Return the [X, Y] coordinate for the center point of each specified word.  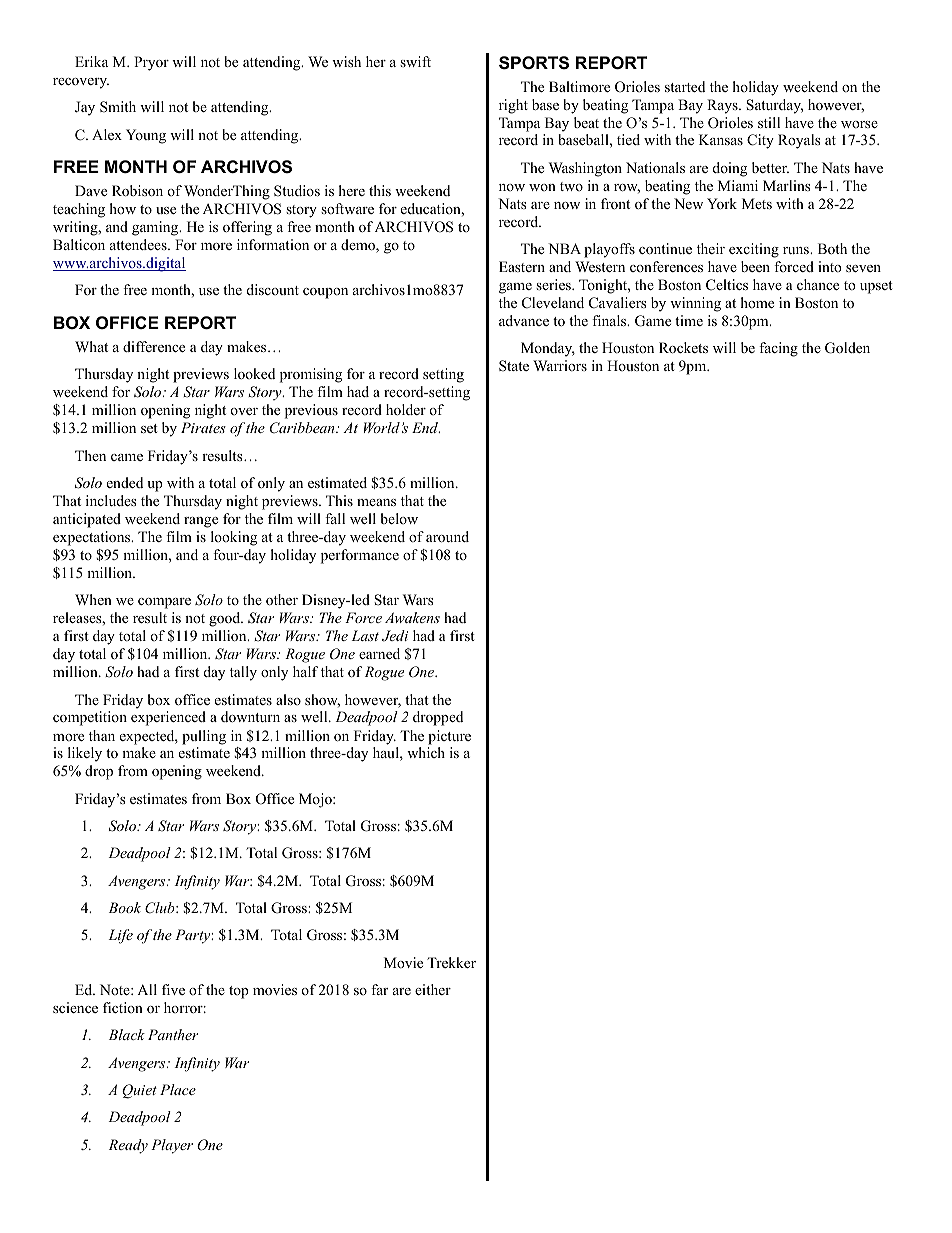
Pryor [151, 63]
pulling [204, 737]
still [769, 122]
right [513, 106]
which [426, 752]
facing [778, 349]
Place [178, 1089]
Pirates [203, 427]
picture [449, 737]
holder [406, 409]
